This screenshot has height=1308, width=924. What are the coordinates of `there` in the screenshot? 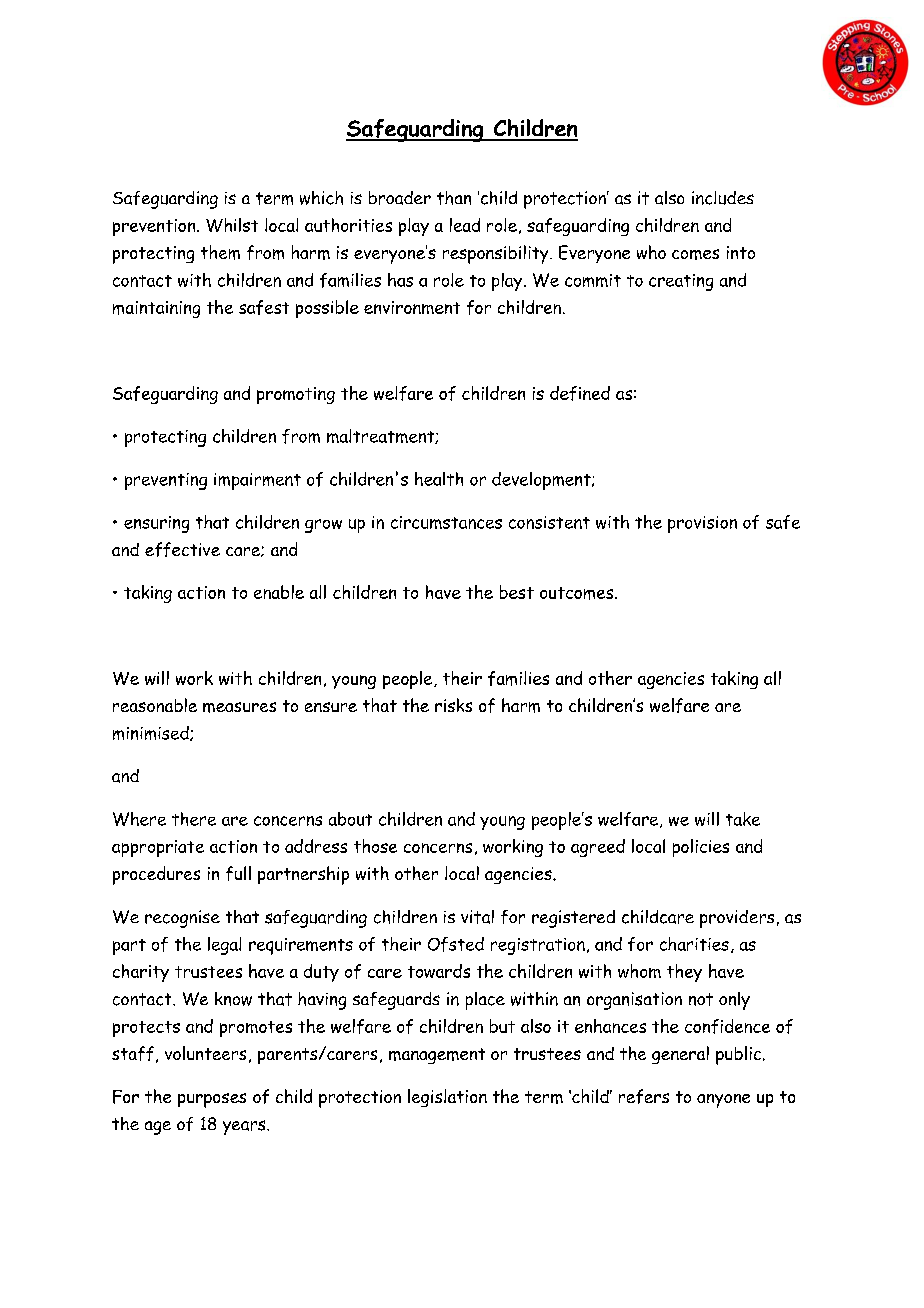 It's located at (194, 819).
